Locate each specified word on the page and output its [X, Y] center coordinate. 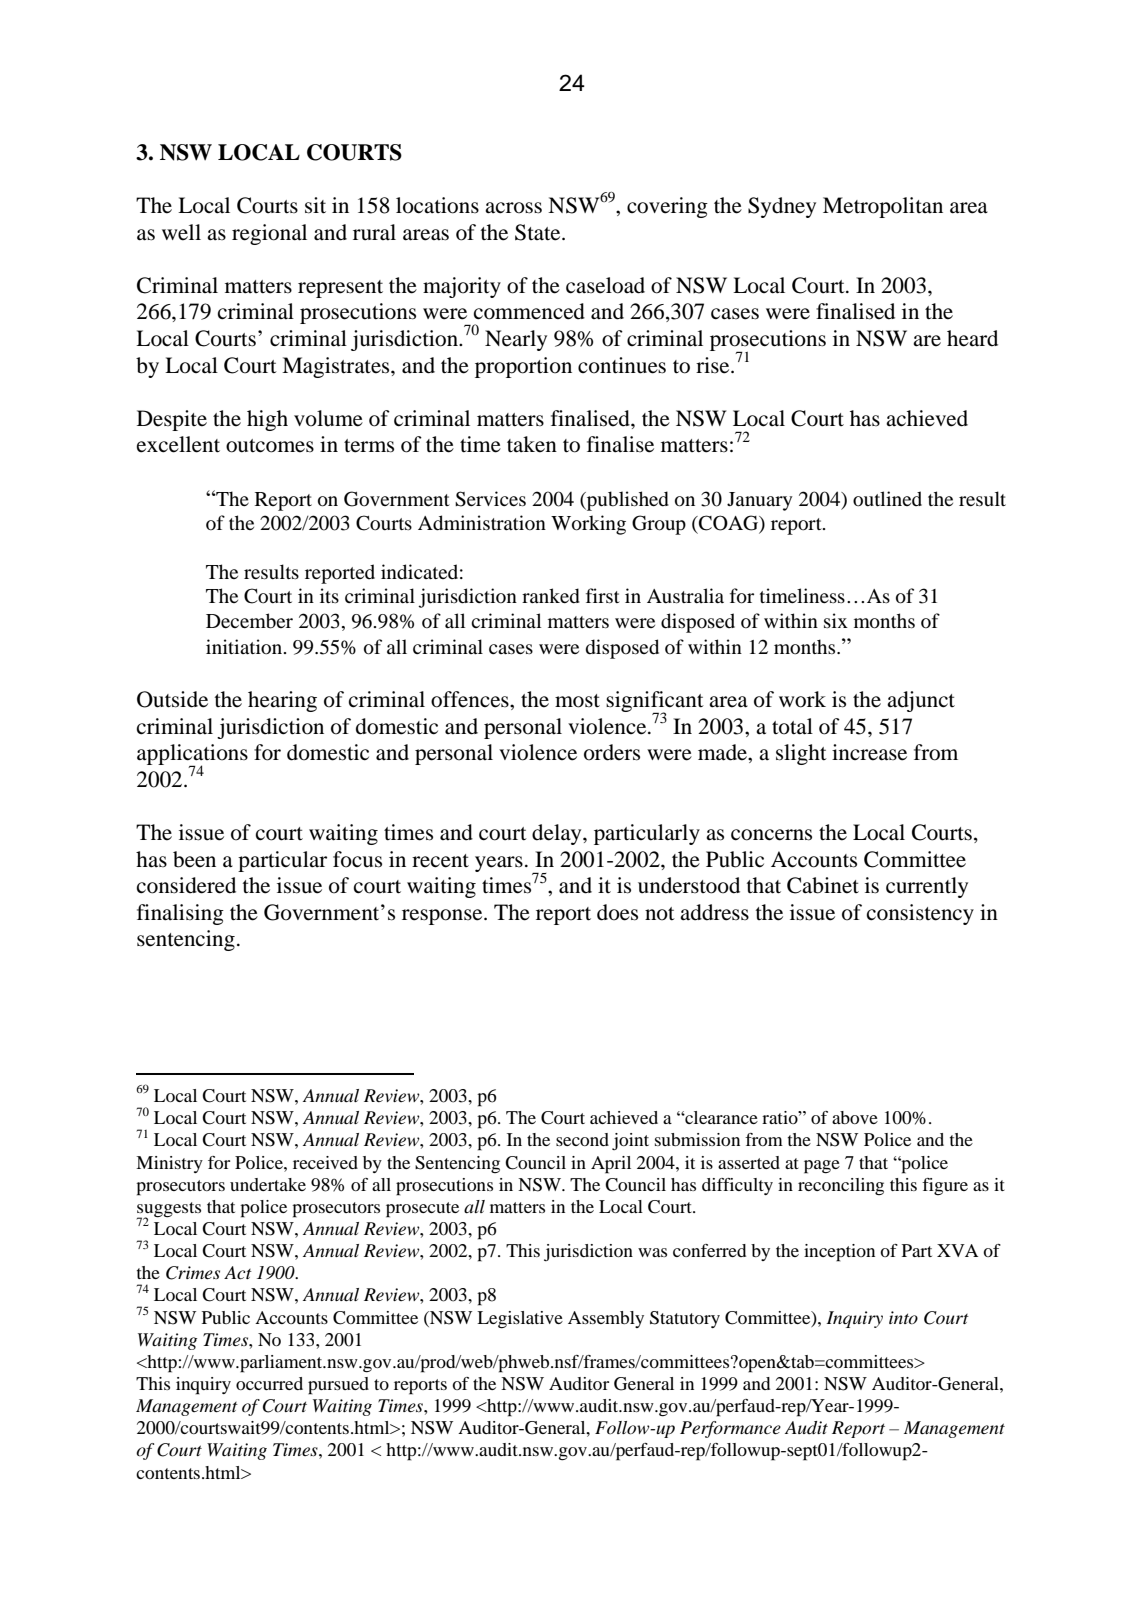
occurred [269, 1383]
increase [869, 752]
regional [269, 234]
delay [558, 834]
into [903, 1318]
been [194, 859]
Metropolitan [883, 207]
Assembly [606, 1319]
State [539, 232]
